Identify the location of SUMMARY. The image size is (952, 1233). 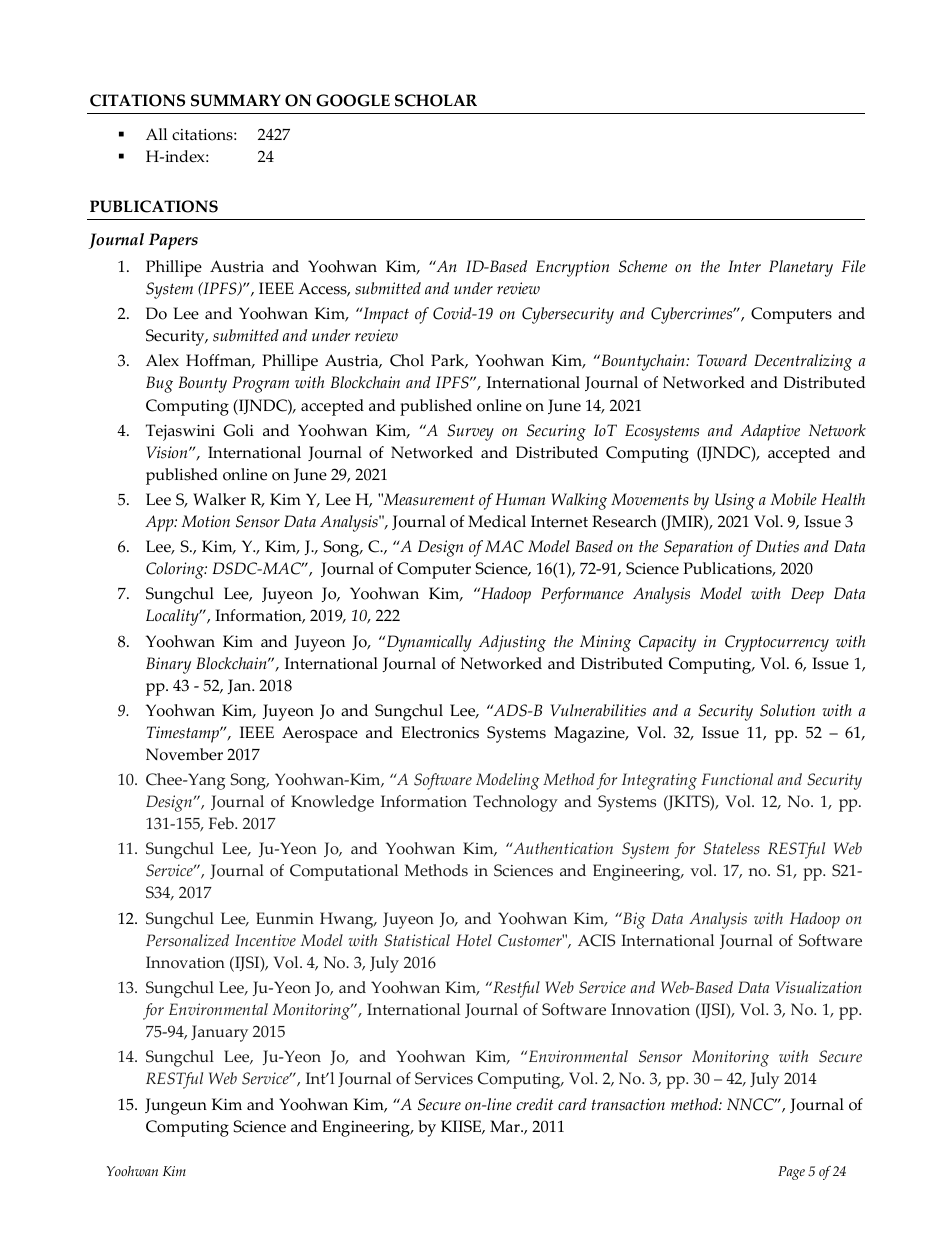
(236, 100).
